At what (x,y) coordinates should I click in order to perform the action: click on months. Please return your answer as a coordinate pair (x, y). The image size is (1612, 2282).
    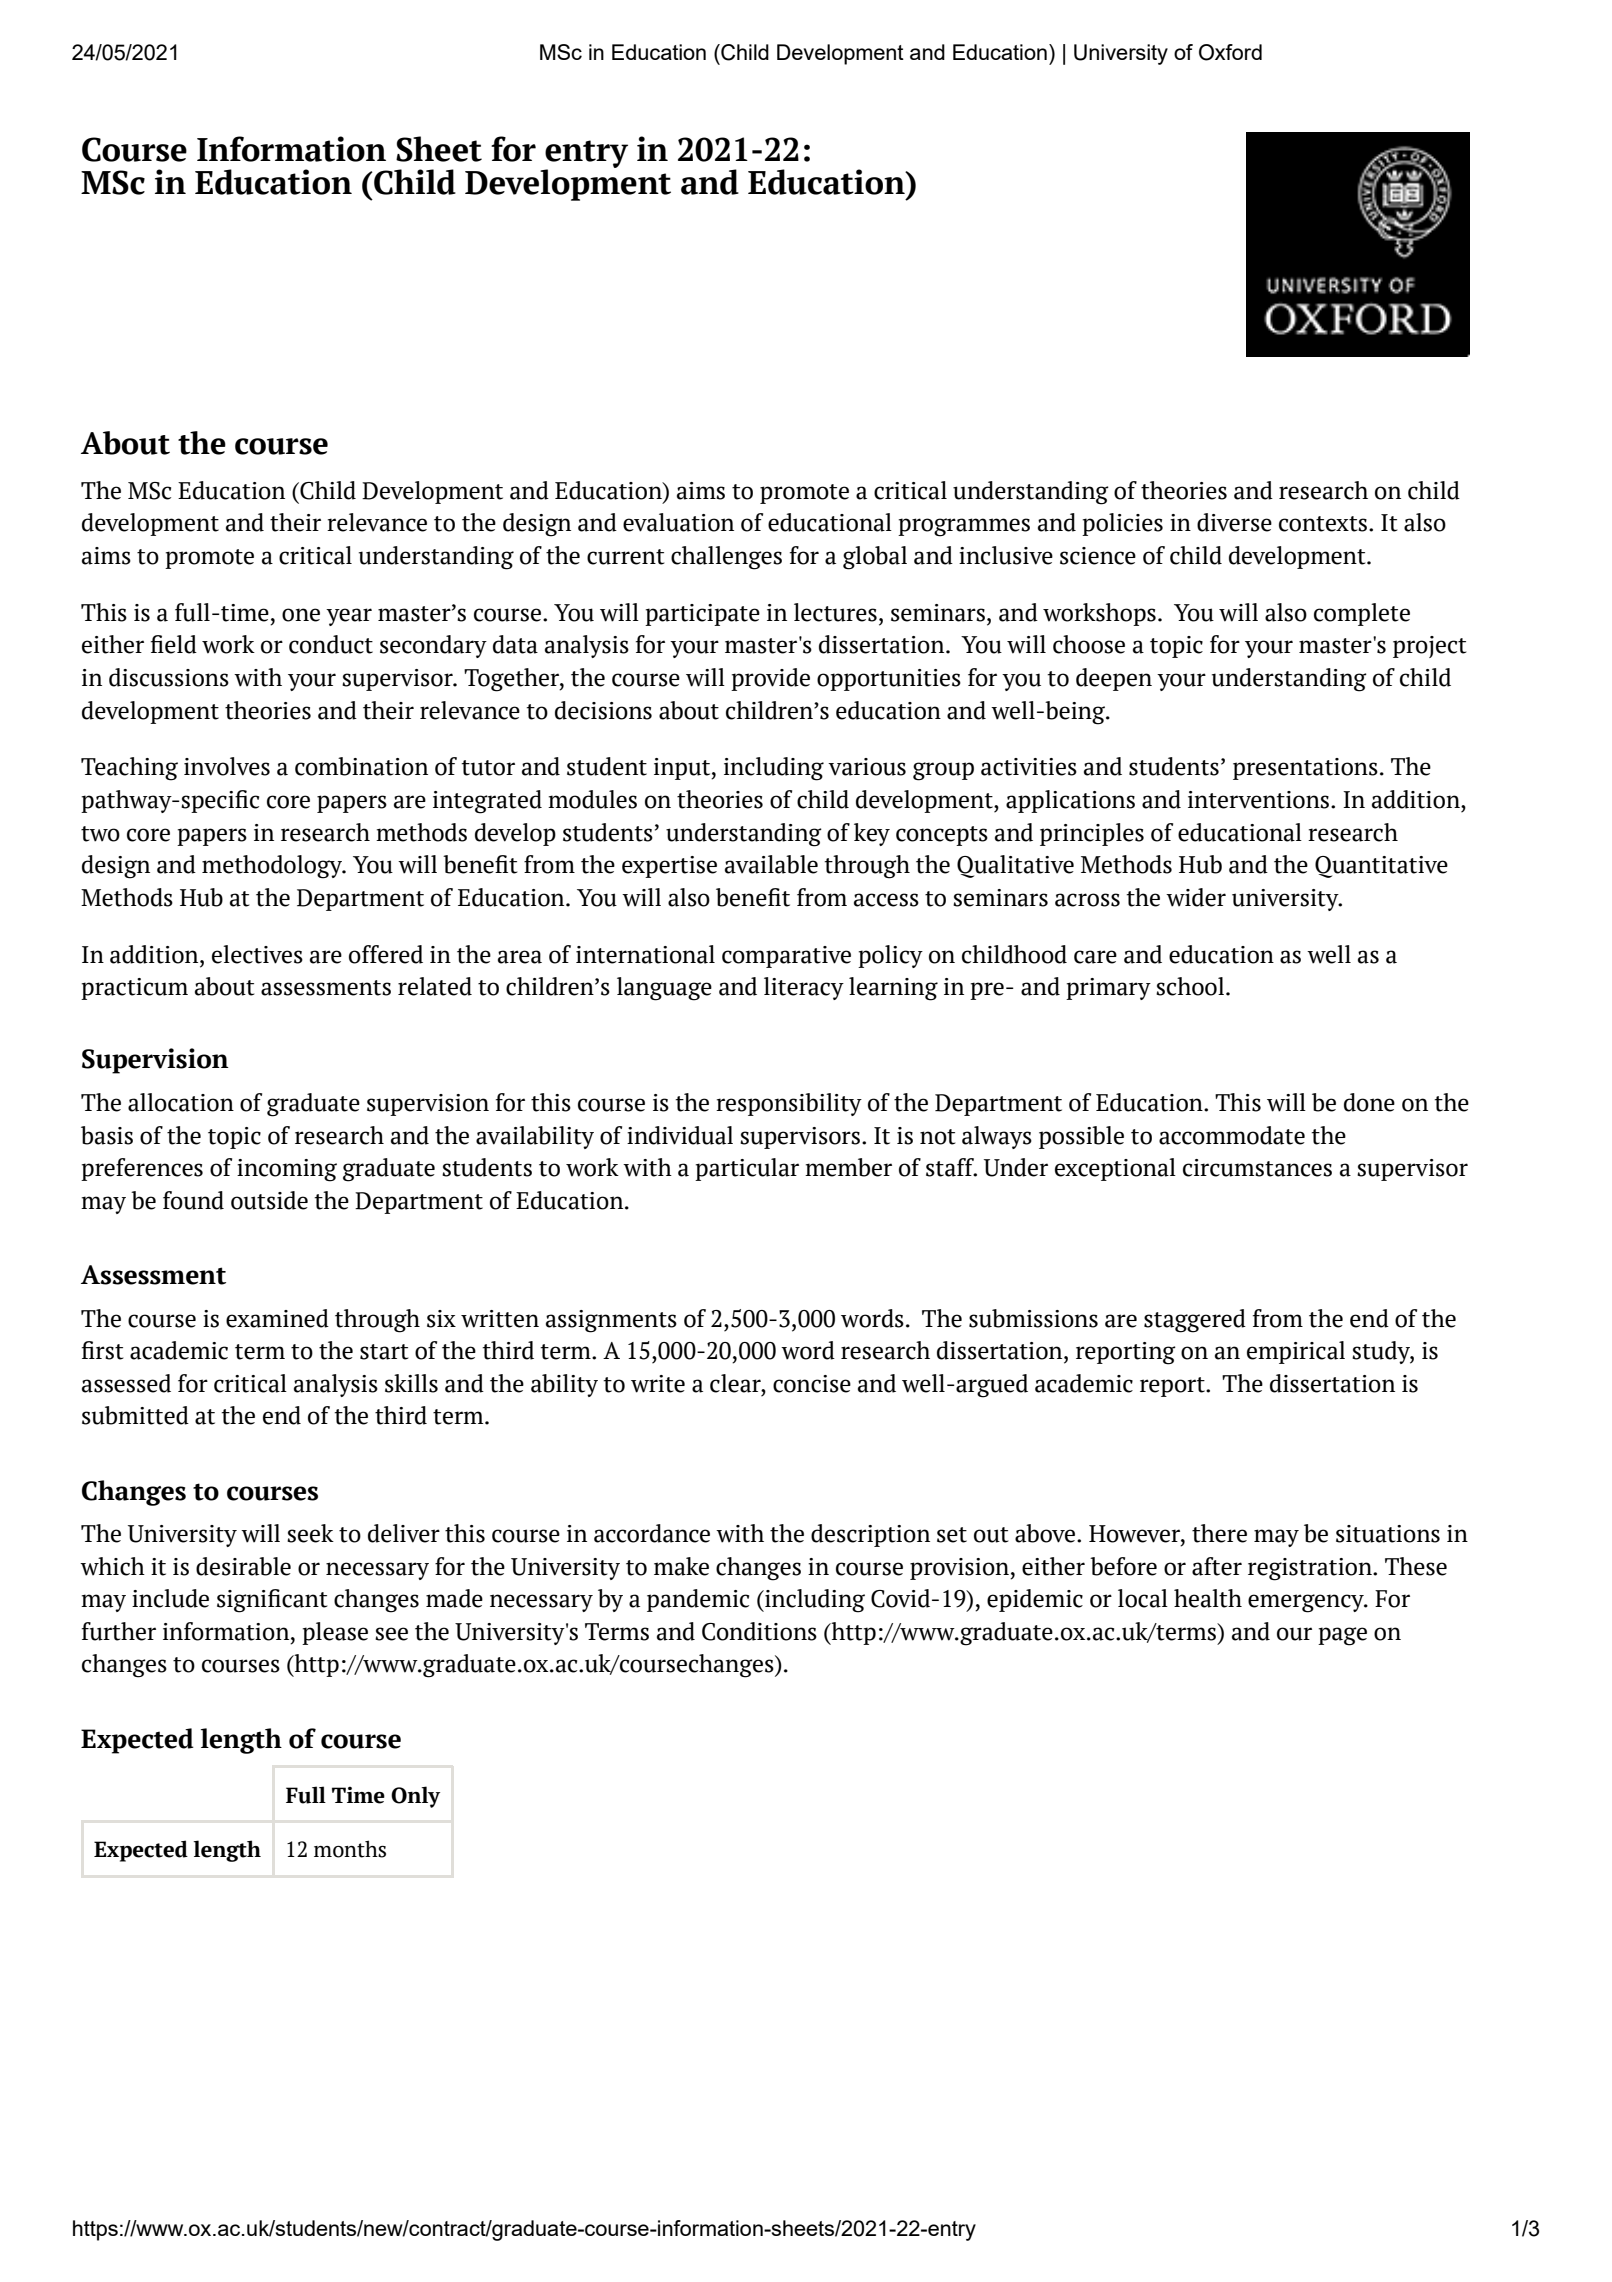
    Looking at the image, I should click on (350, 1849).
